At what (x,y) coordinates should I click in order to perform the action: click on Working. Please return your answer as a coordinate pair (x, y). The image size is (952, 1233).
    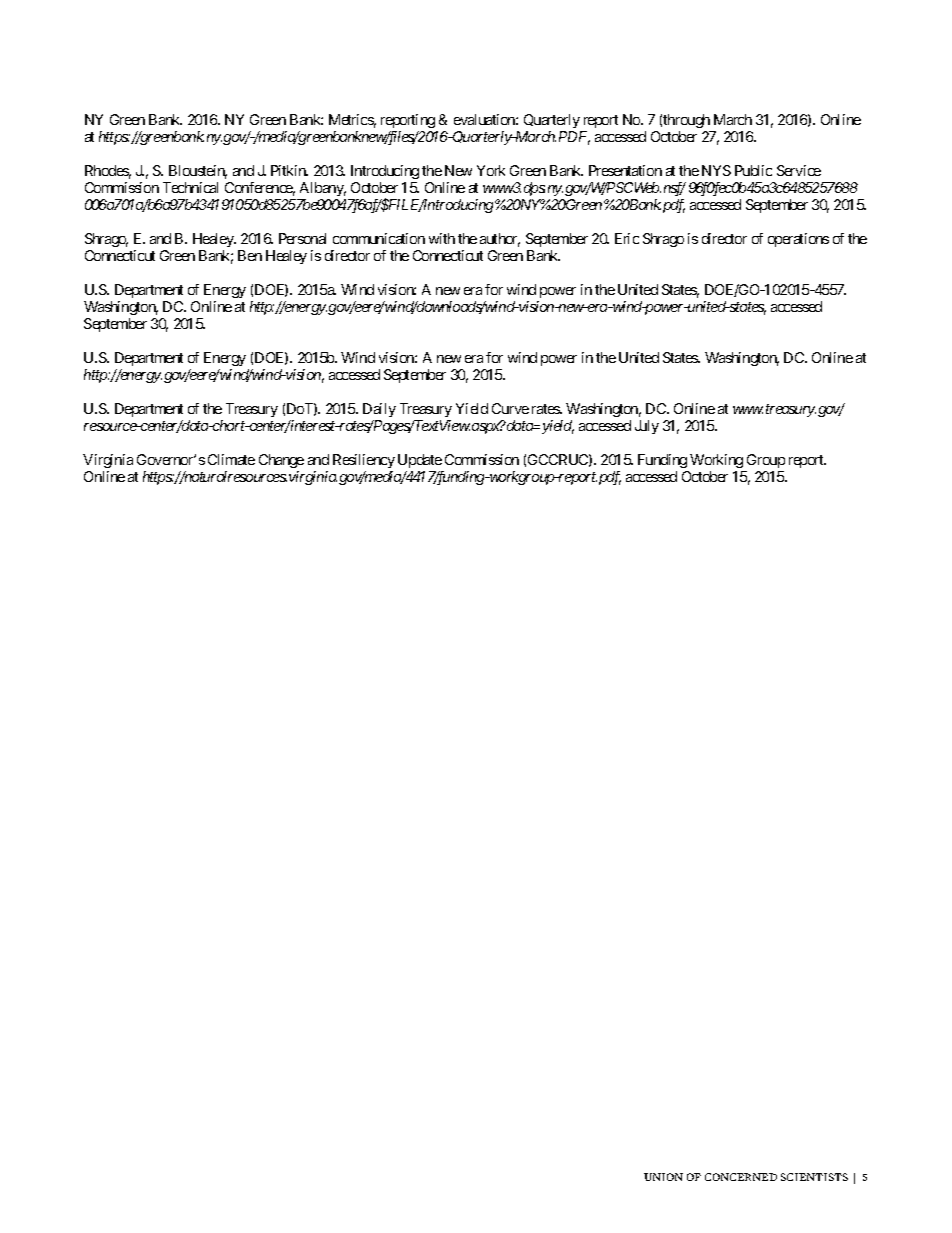
    Looking at the image, I should click on (716, 461).
